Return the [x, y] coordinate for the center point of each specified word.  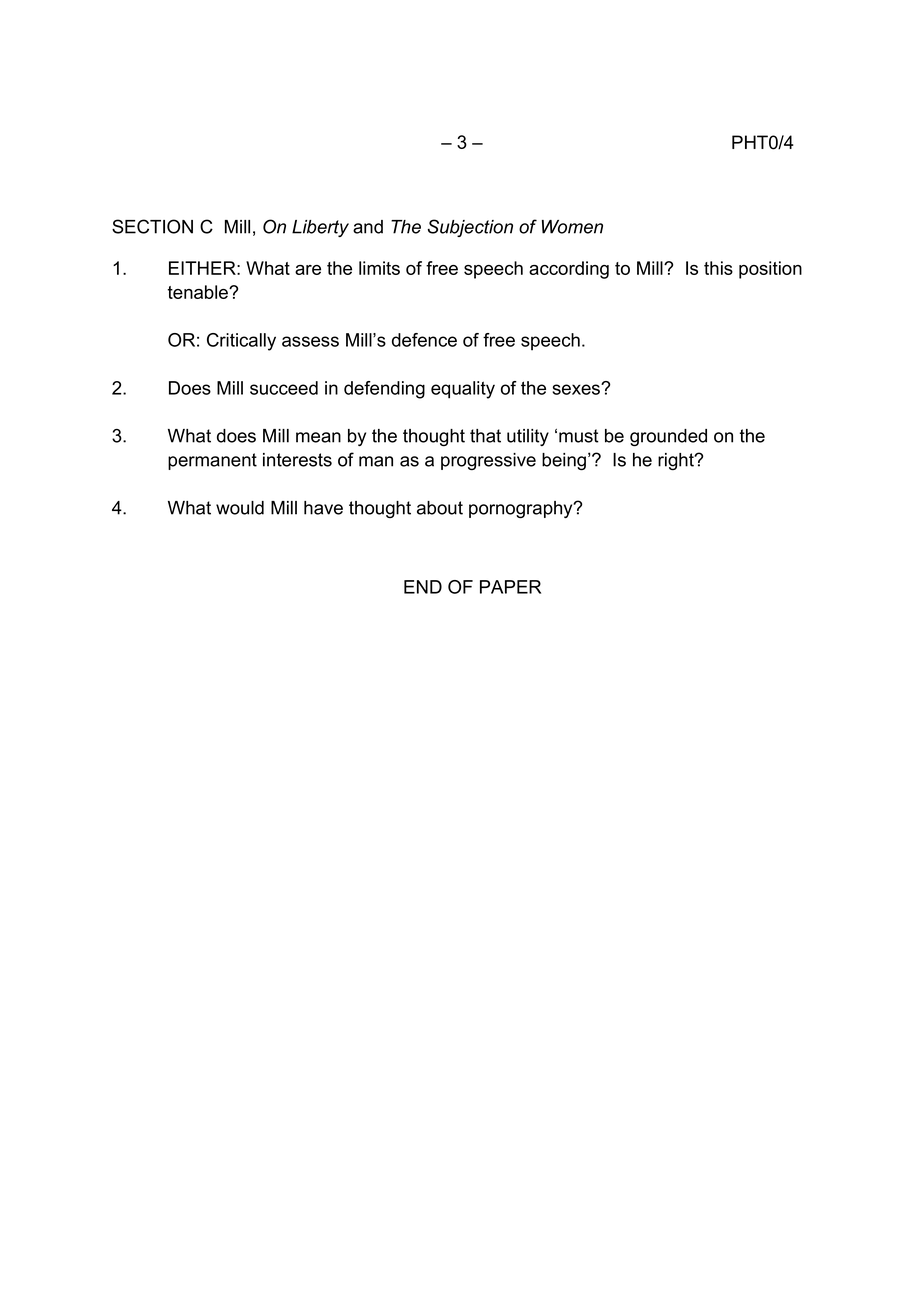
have [323, 508]
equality [463, 390]
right [677, 461]
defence [424, 340]
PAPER [510, 587]
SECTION [152, 226]
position [770, 270]
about [440, 508]
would [240, 508]
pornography [522, 510]
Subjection [470, 228]
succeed [284, 388]
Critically [241, 342]
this [718, 268]
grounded [668, 438]
